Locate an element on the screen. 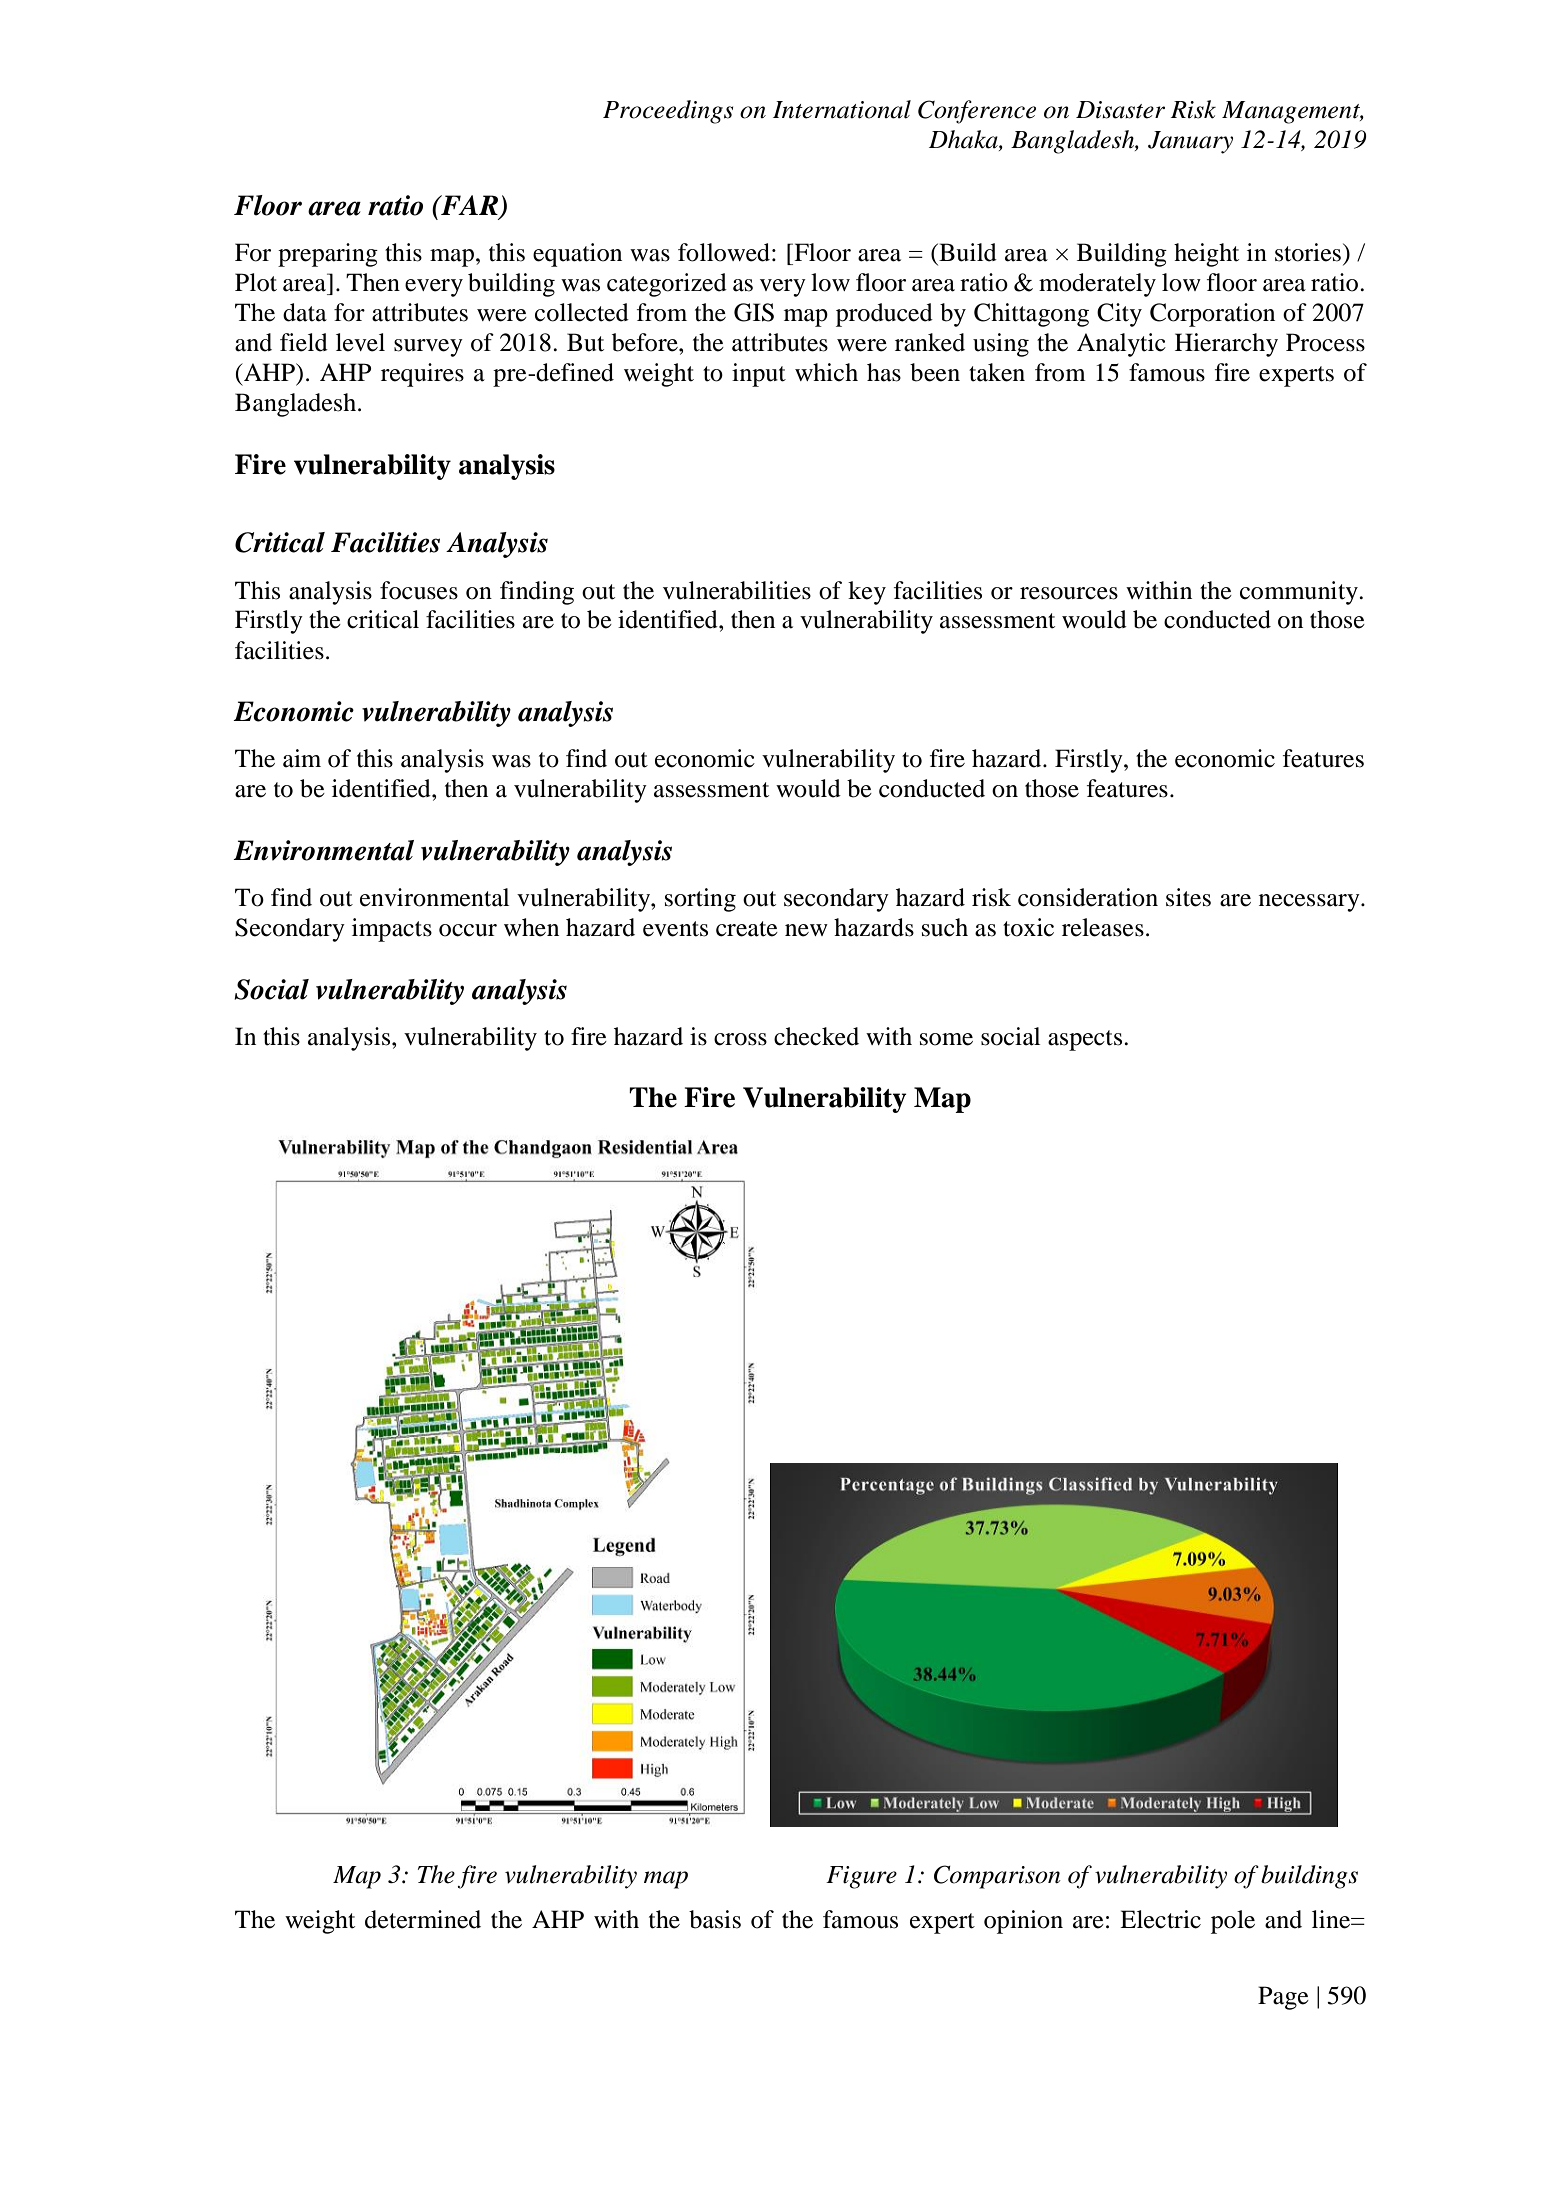  January is located at coordinates (1190, 142).
